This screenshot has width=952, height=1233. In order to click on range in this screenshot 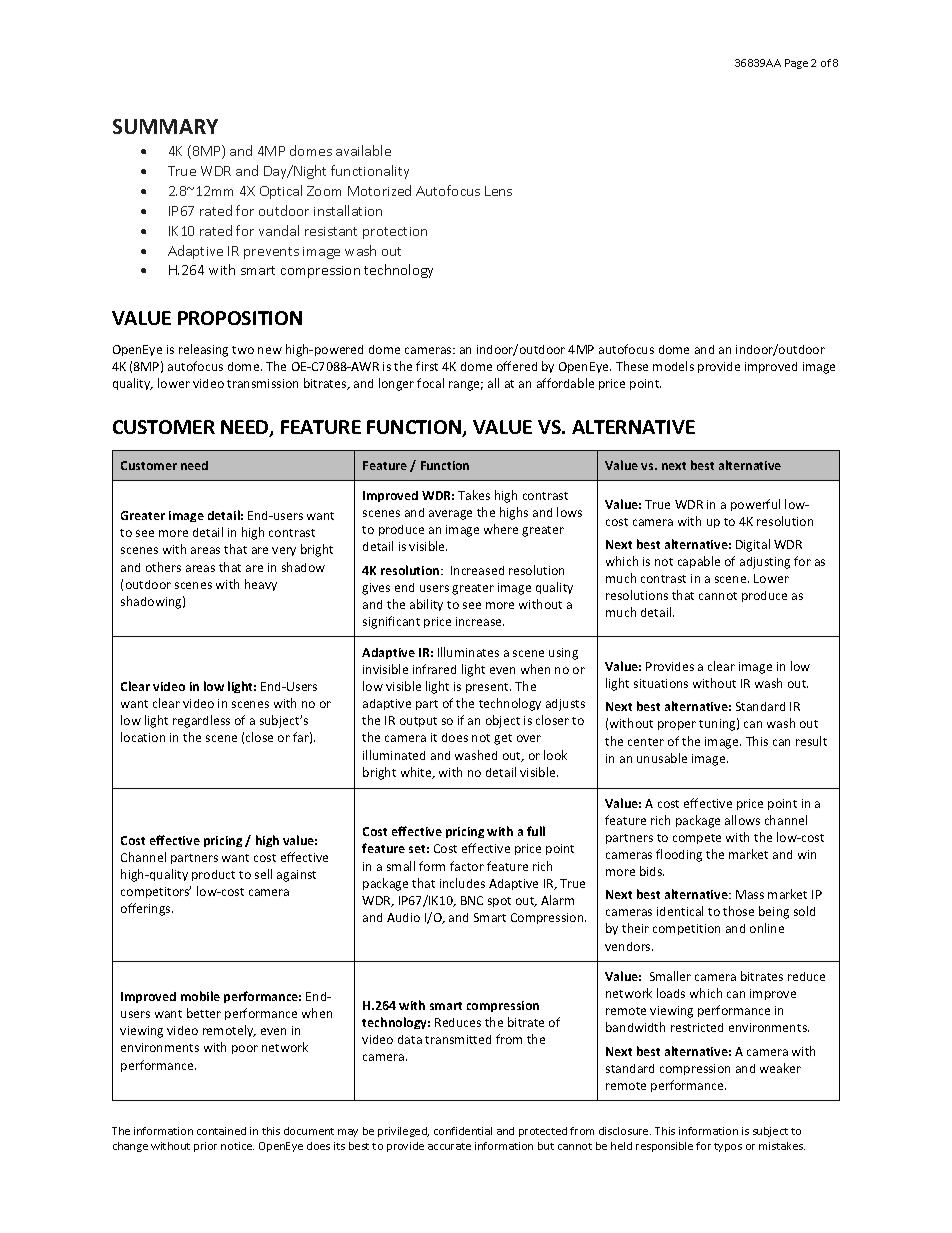, I will do `click(466, 386)`.
